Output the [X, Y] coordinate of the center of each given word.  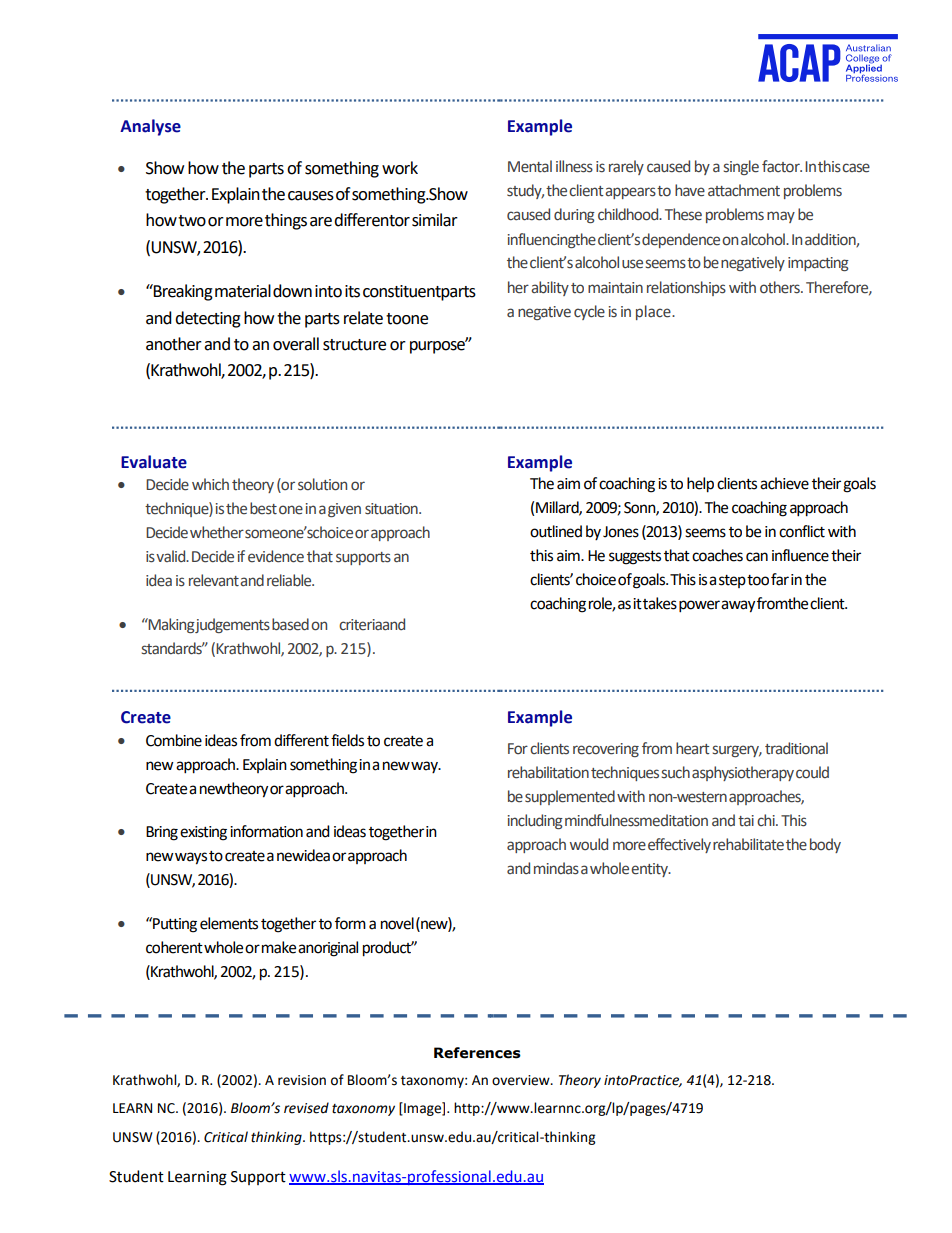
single [741, 167]
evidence [276, 556]
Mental [530, 166]
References [477, 1053]
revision [302, 1080]
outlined [556, 531]
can [757, 557]
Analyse [150, 127]
